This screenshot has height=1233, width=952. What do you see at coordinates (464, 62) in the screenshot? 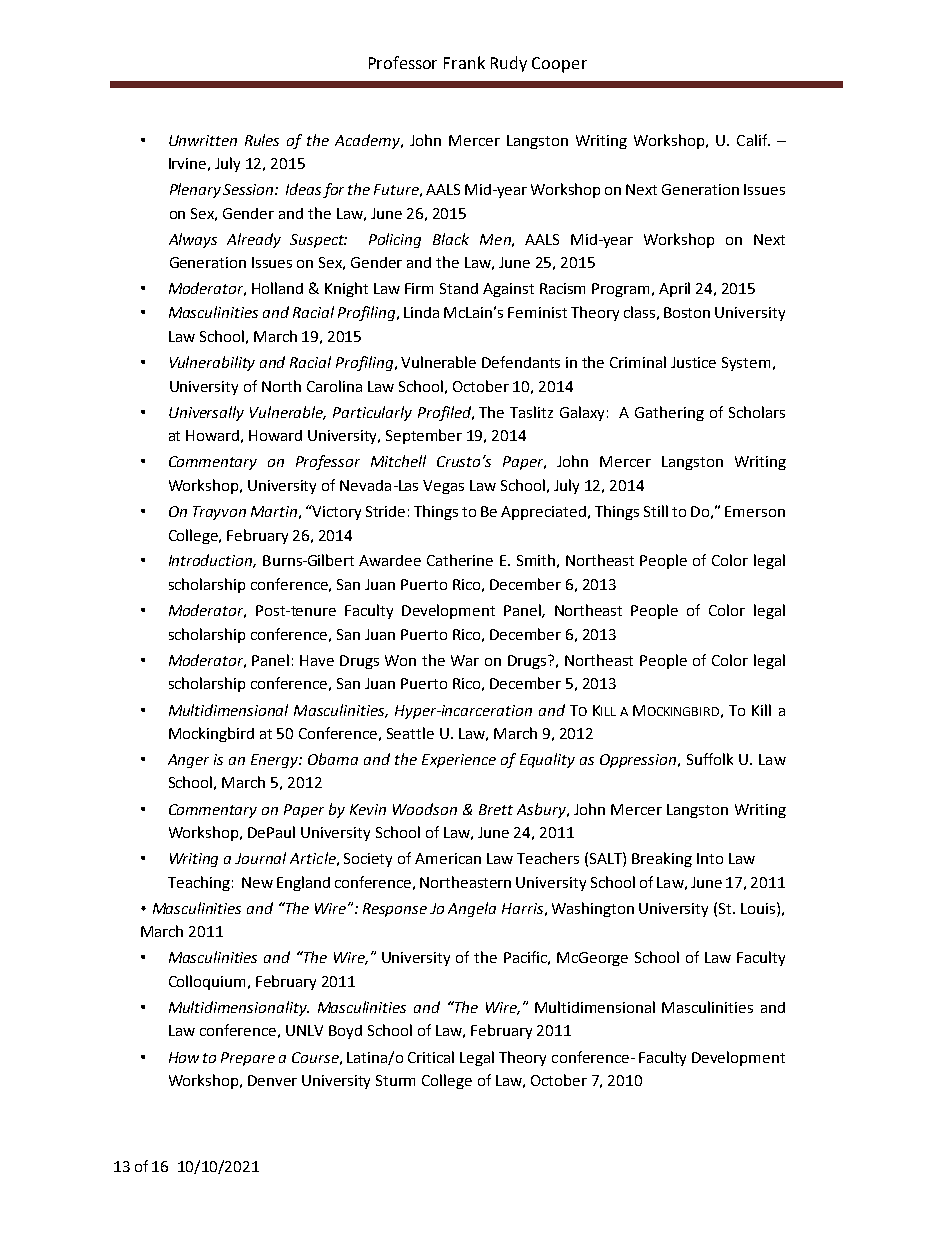
I see `Frank` at bounding box center [464, 62].
